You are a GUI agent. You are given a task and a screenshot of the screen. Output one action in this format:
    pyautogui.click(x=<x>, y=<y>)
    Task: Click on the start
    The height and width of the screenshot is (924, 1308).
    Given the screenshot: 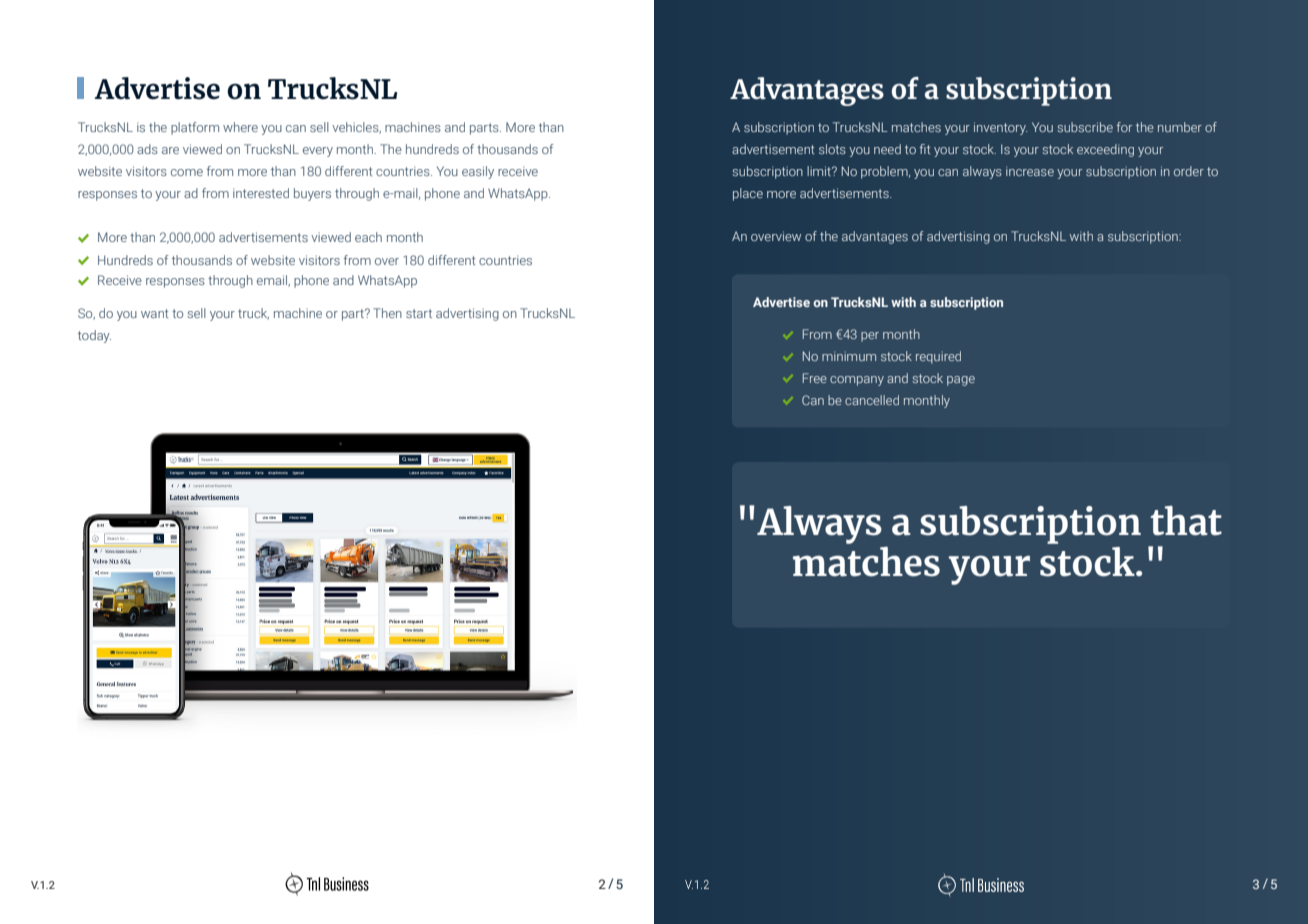 What is the action you would take?
    pyautogui.click(x=419, y=313)
